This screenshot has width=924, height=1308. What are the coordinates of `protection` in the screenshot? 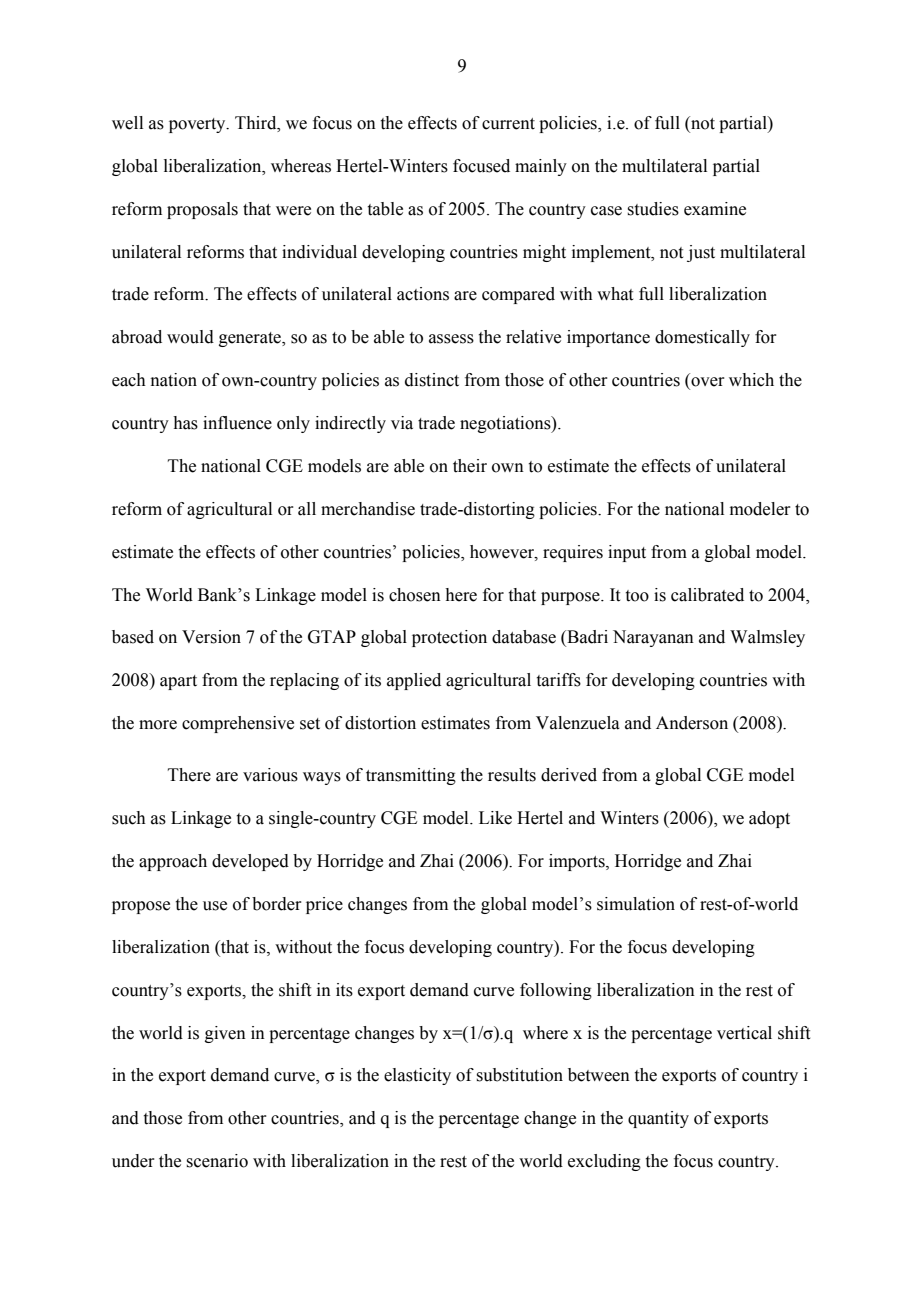 It's located at (449, 638).
